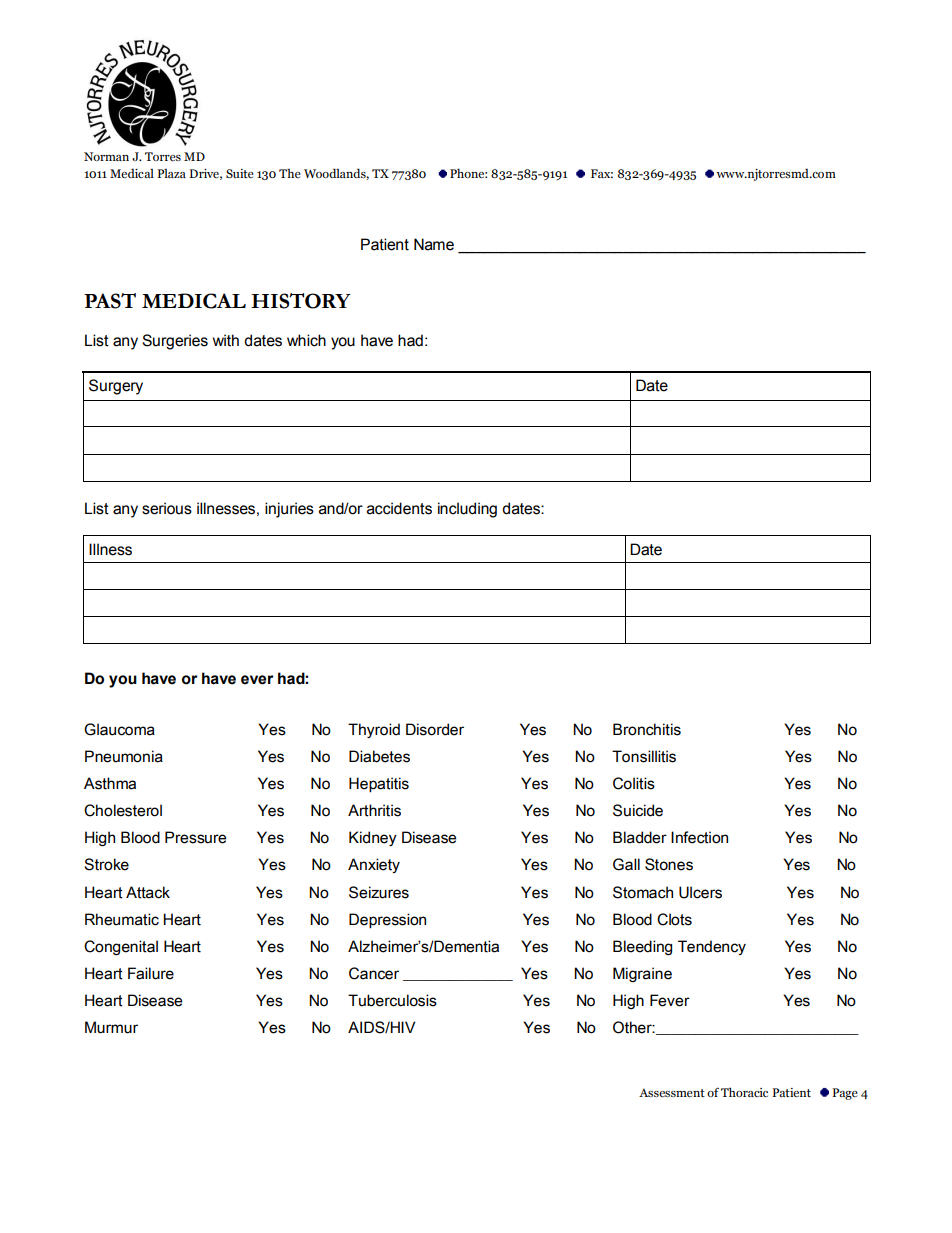 The height and width of the document is (1233, 952). What do you see at coordinates (301, 301) in the document?
I see `HISTORY` at bounding box center [301, 301].
